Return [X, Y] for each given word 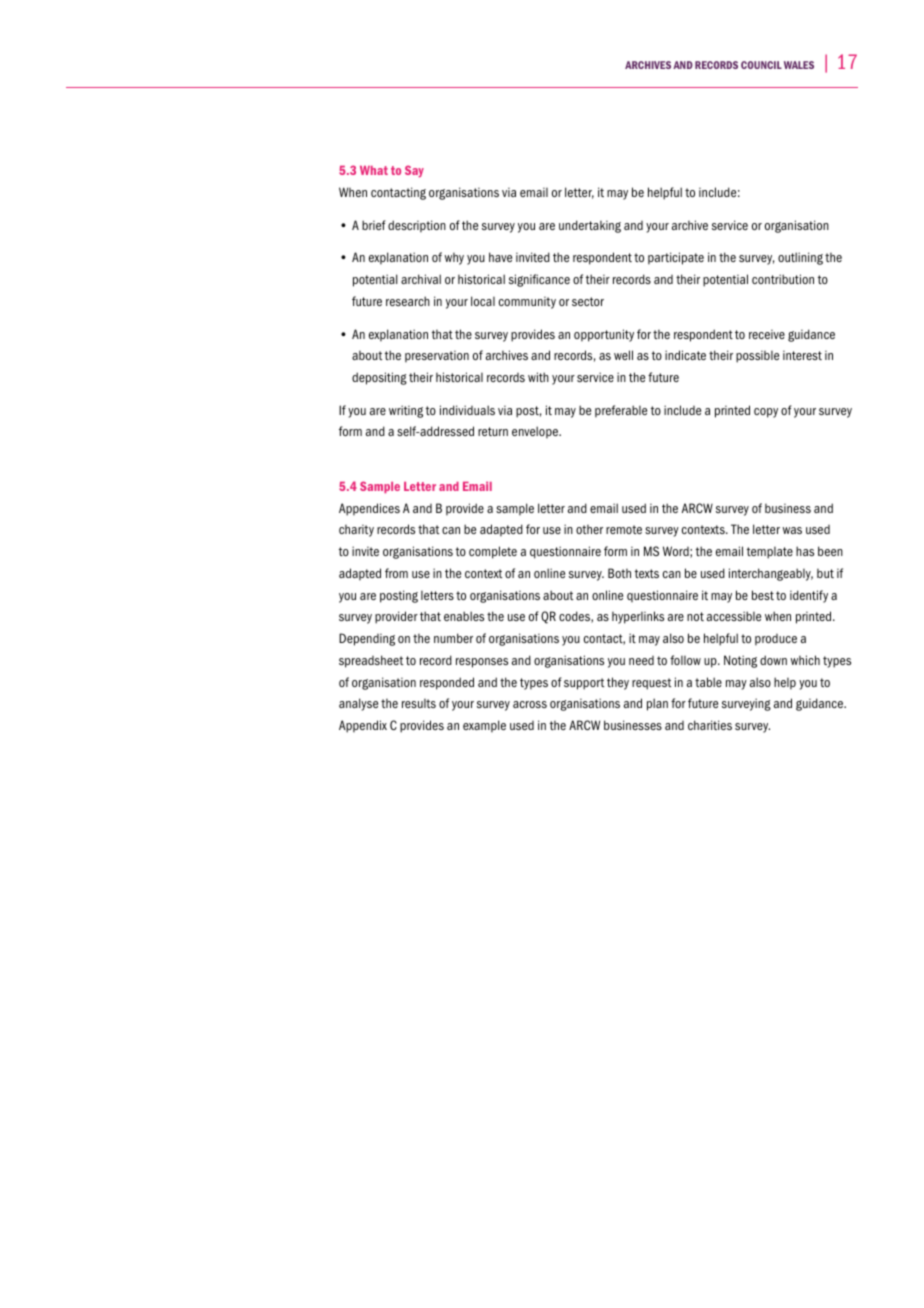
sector [588, 301]
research [408, 301]
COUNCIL [761, 65]
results [419, 703]
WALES [799, 65]
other [589, 529]
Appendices [369, 509]
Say [414, 171]
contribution [783, 279]
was [792, 530]
